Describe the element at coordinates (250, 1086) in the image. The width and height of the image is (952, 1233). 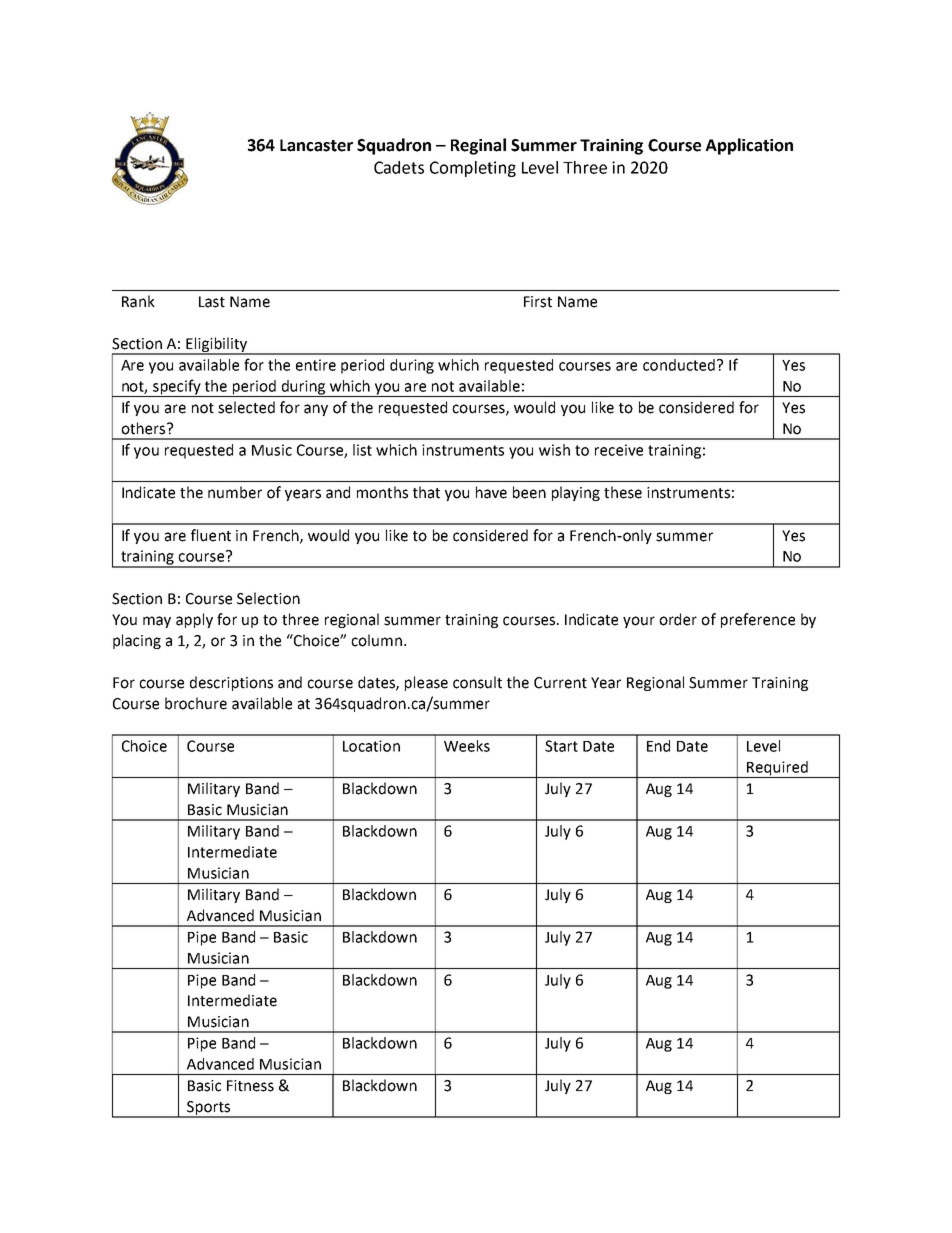
I see `Fitness` at that location.
